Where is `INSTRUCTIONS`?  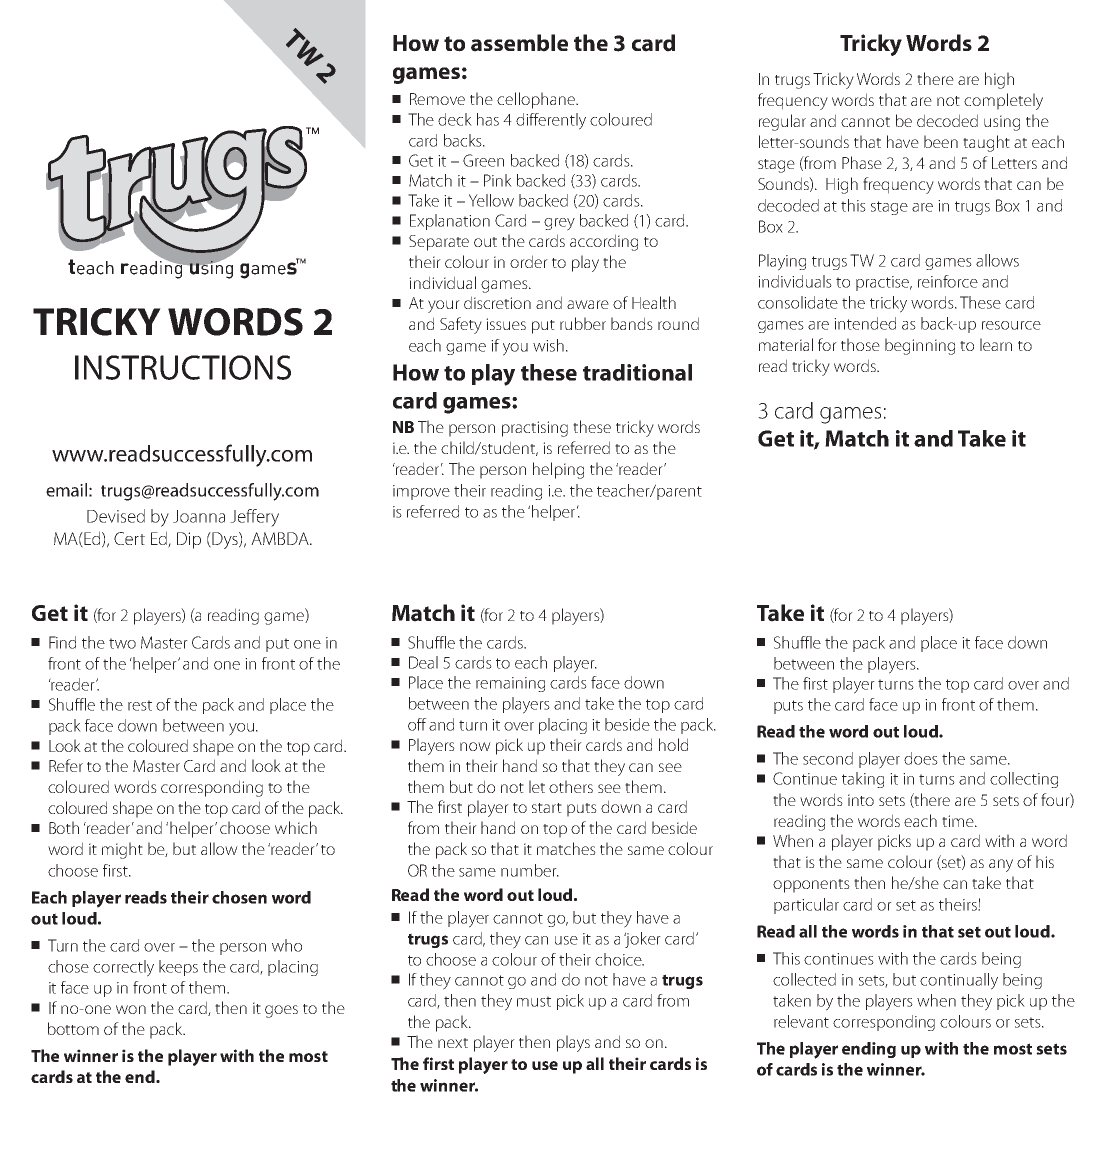 INSTRUCTIONS is located at coordinates (183, 367).
